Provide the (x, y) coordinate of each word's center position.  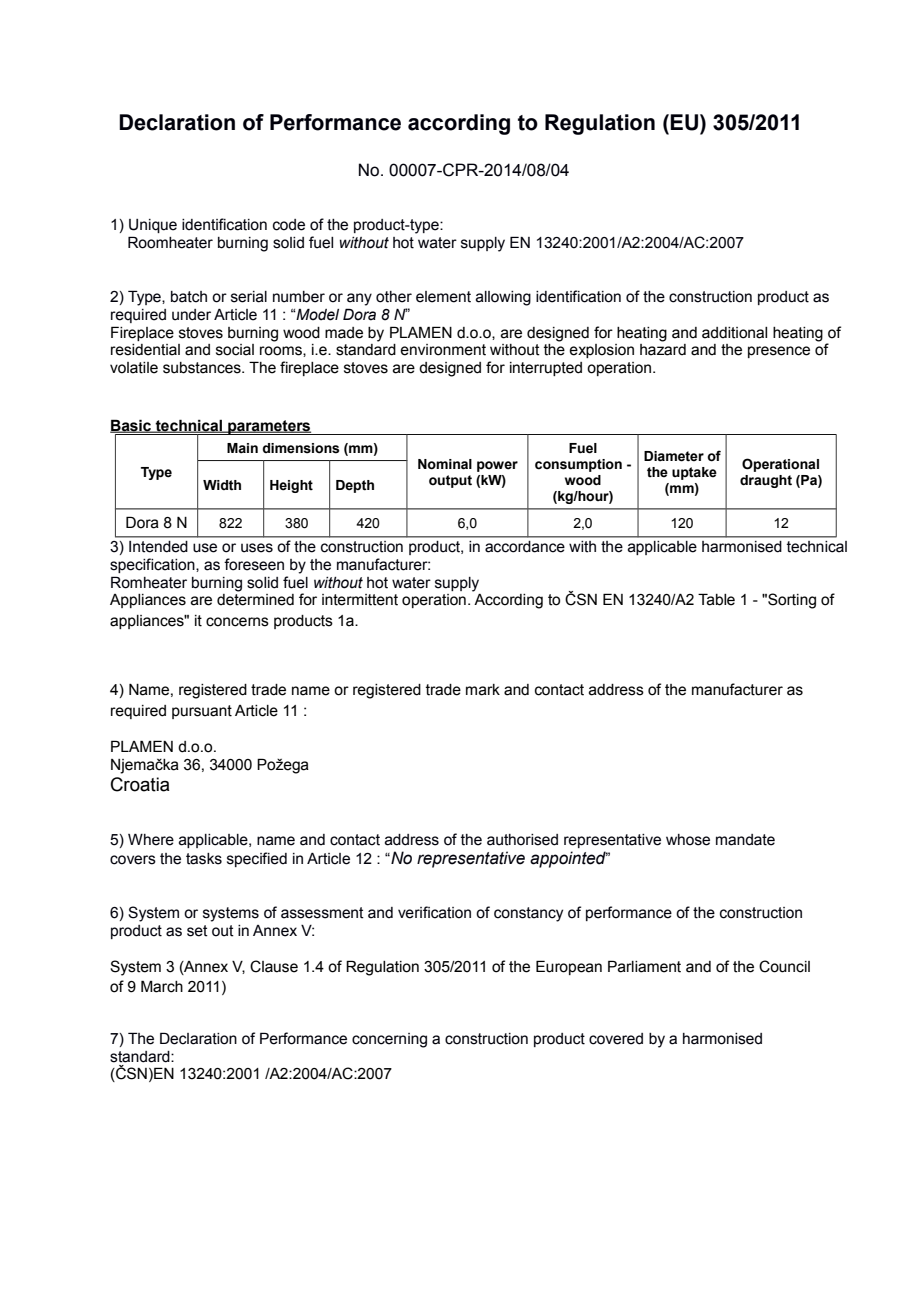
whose (688, 840)
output (450, 481)
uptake (694, 473)
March (162, 986)
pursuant (202, 712)
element (443, 297)
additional (734, 333)
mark (483, 690)
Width (222, 485)
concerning (389, 1040)
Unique (153, 226)
